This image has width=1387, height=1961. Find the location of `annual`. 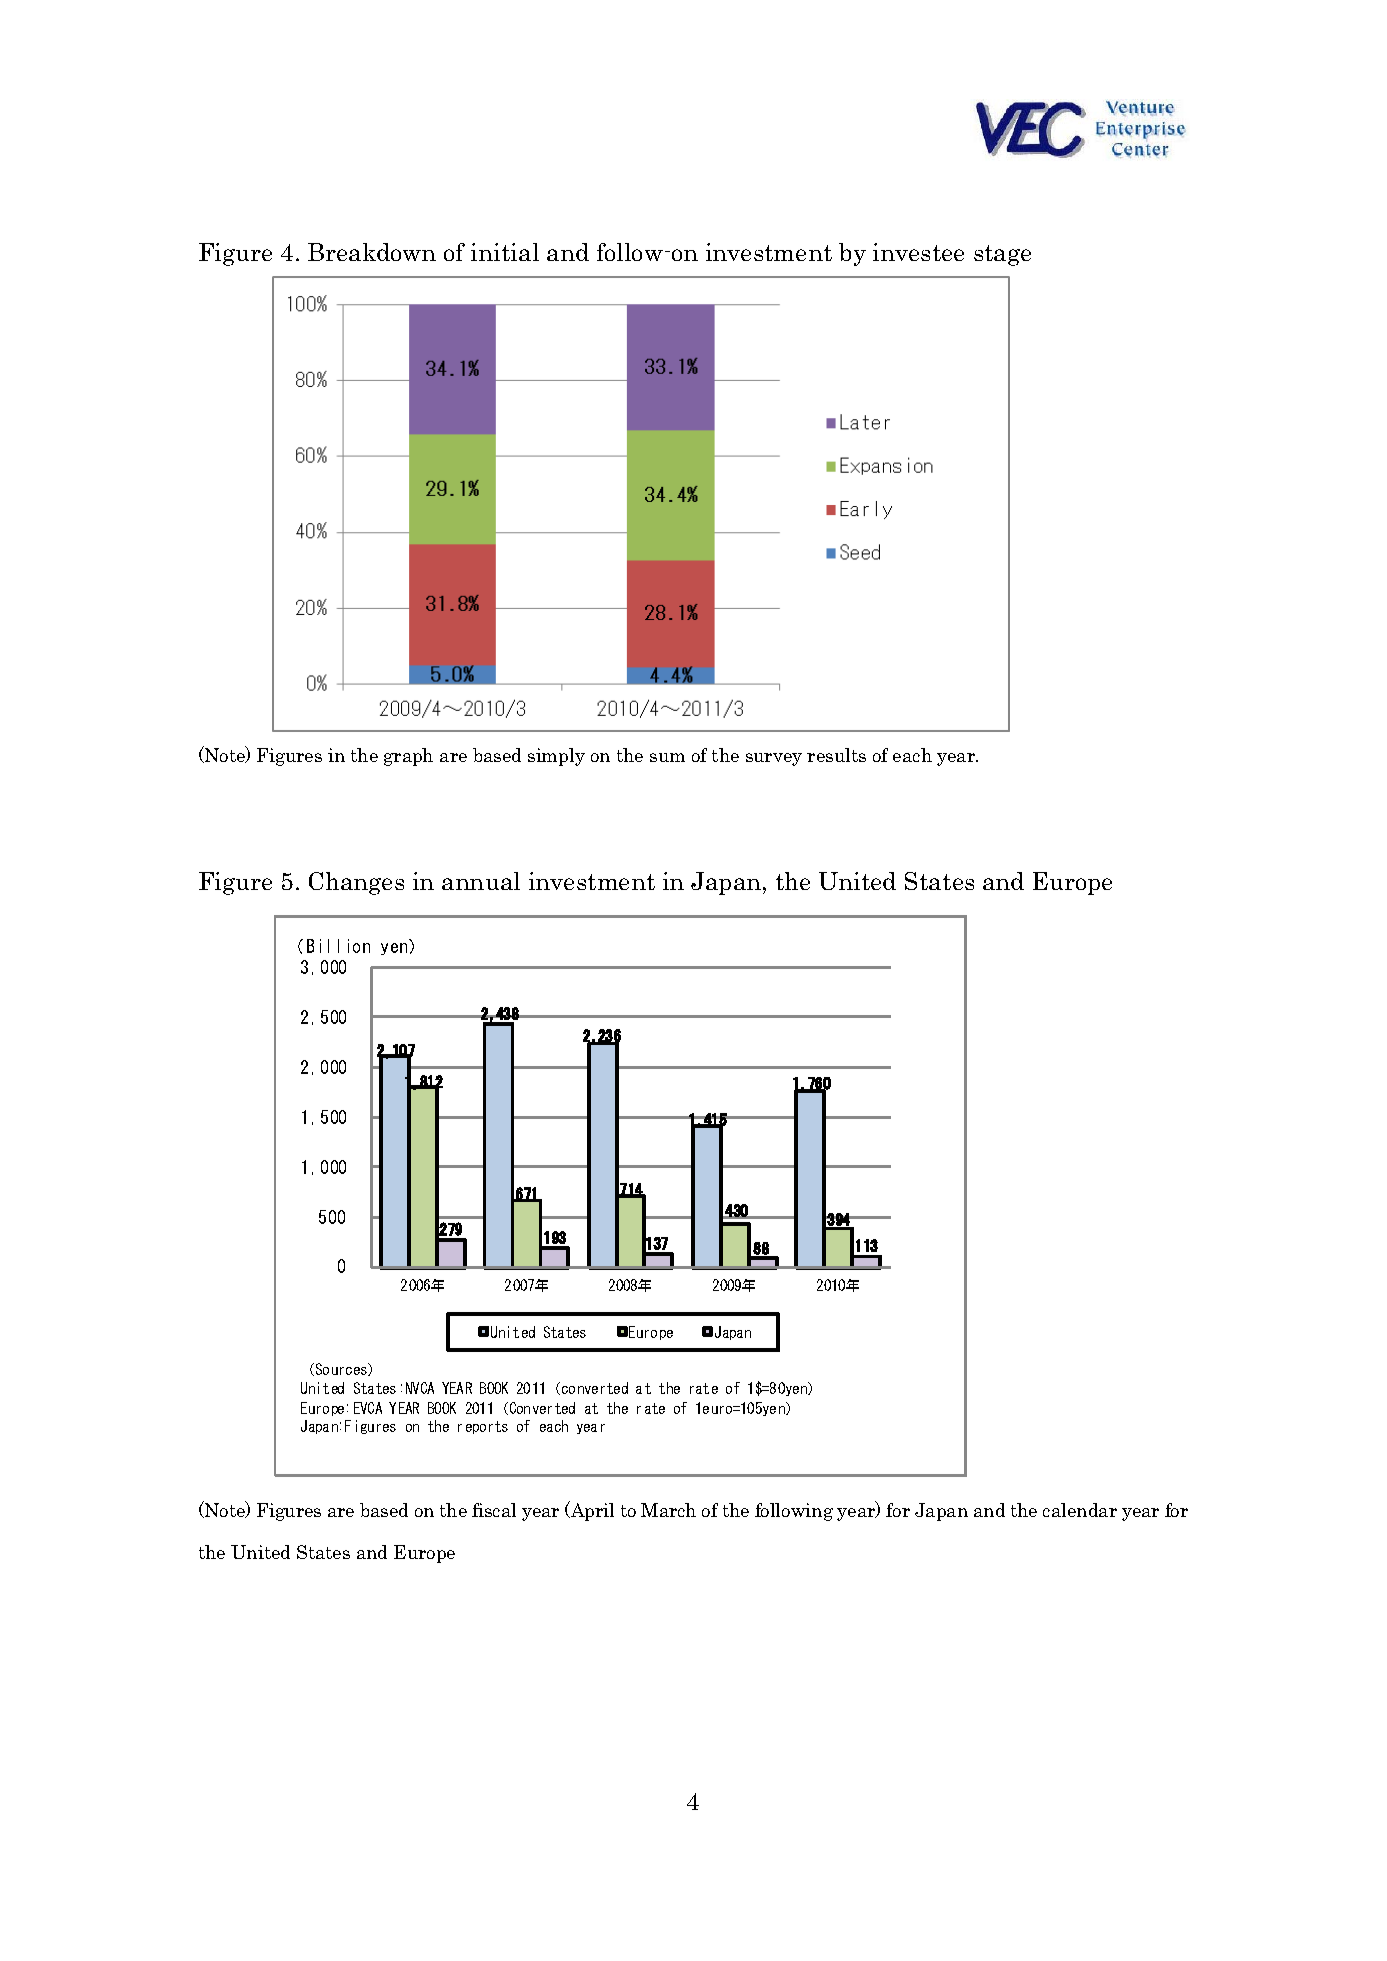

annual is located at coordinates (481, 881).
